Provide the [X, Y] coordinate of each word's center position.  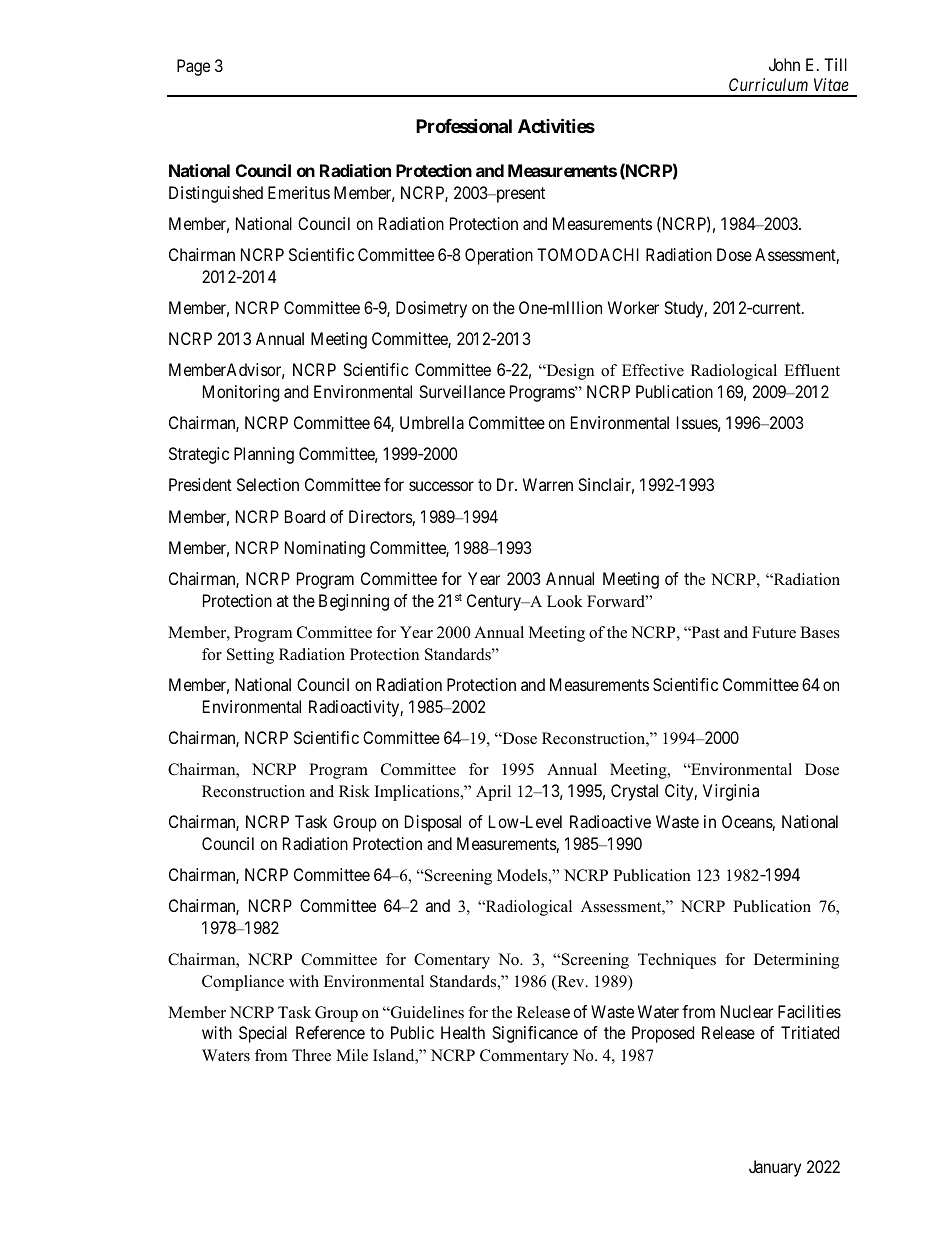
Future [774, 632]
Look [565, 601]
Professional [464, 125]
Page [193, 67]
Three [311, 1055]
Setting [250, 656]
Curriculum [768, 84]
